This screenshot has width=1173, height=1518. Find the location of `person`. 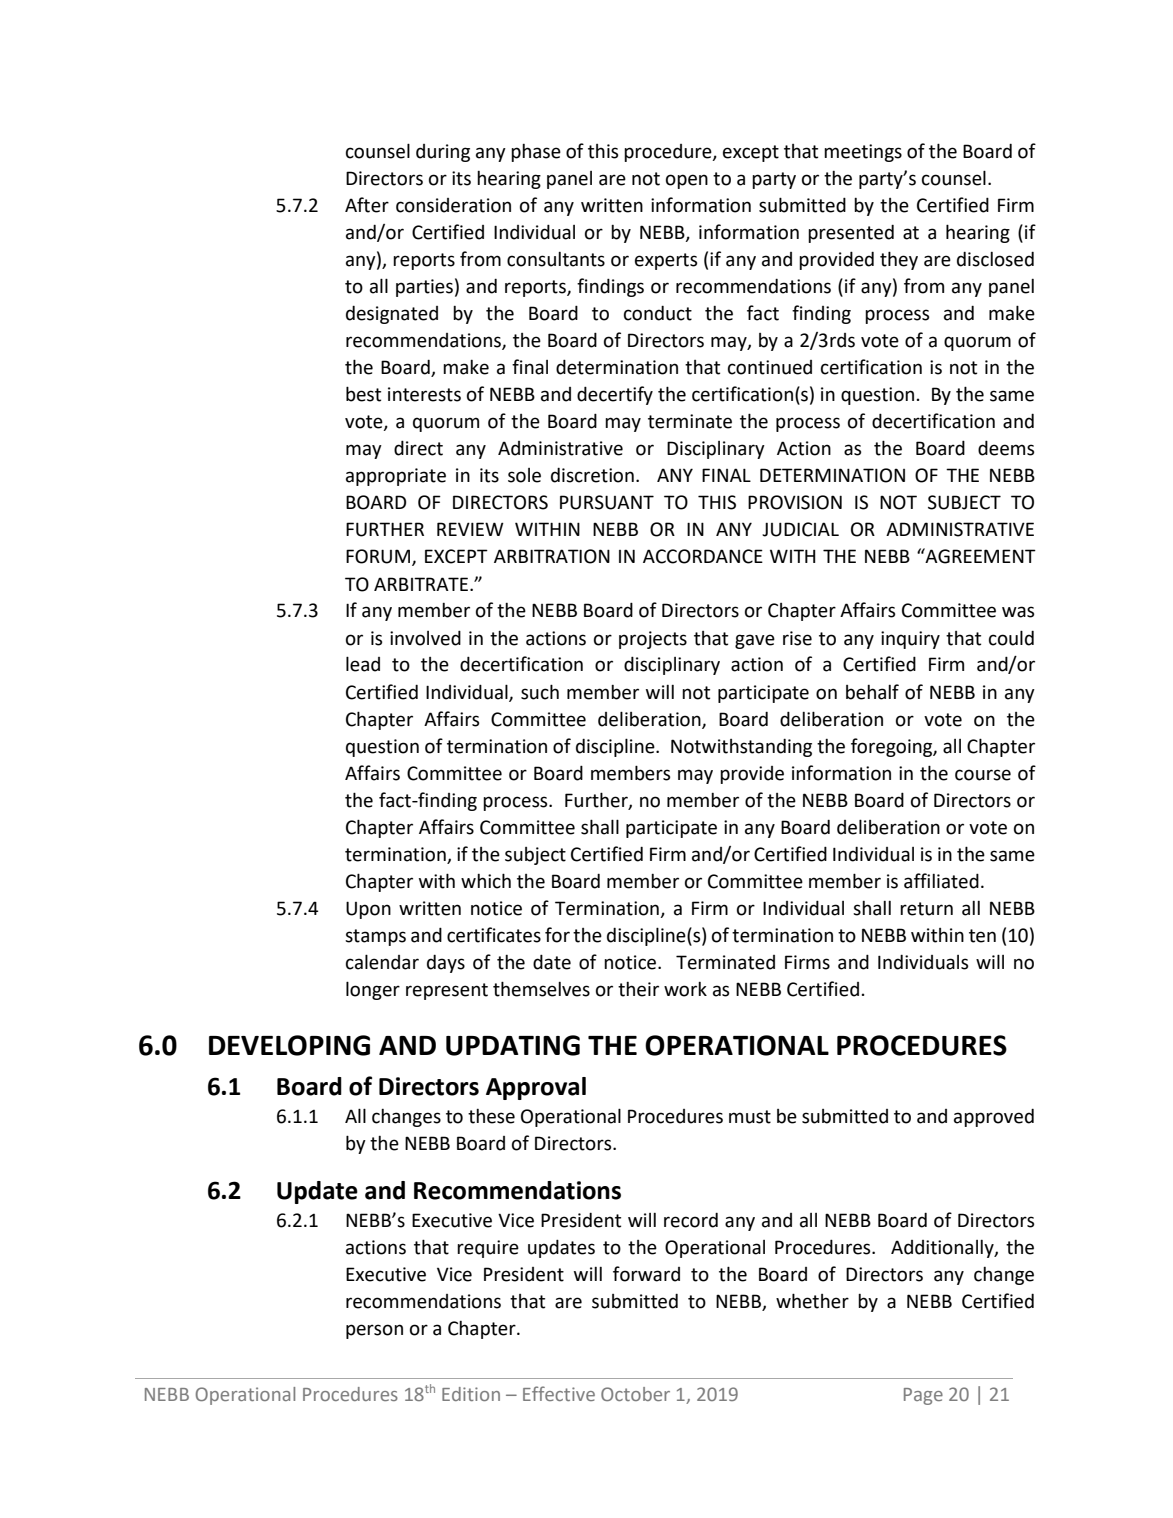

person is located at coordinates (374, 1331).
